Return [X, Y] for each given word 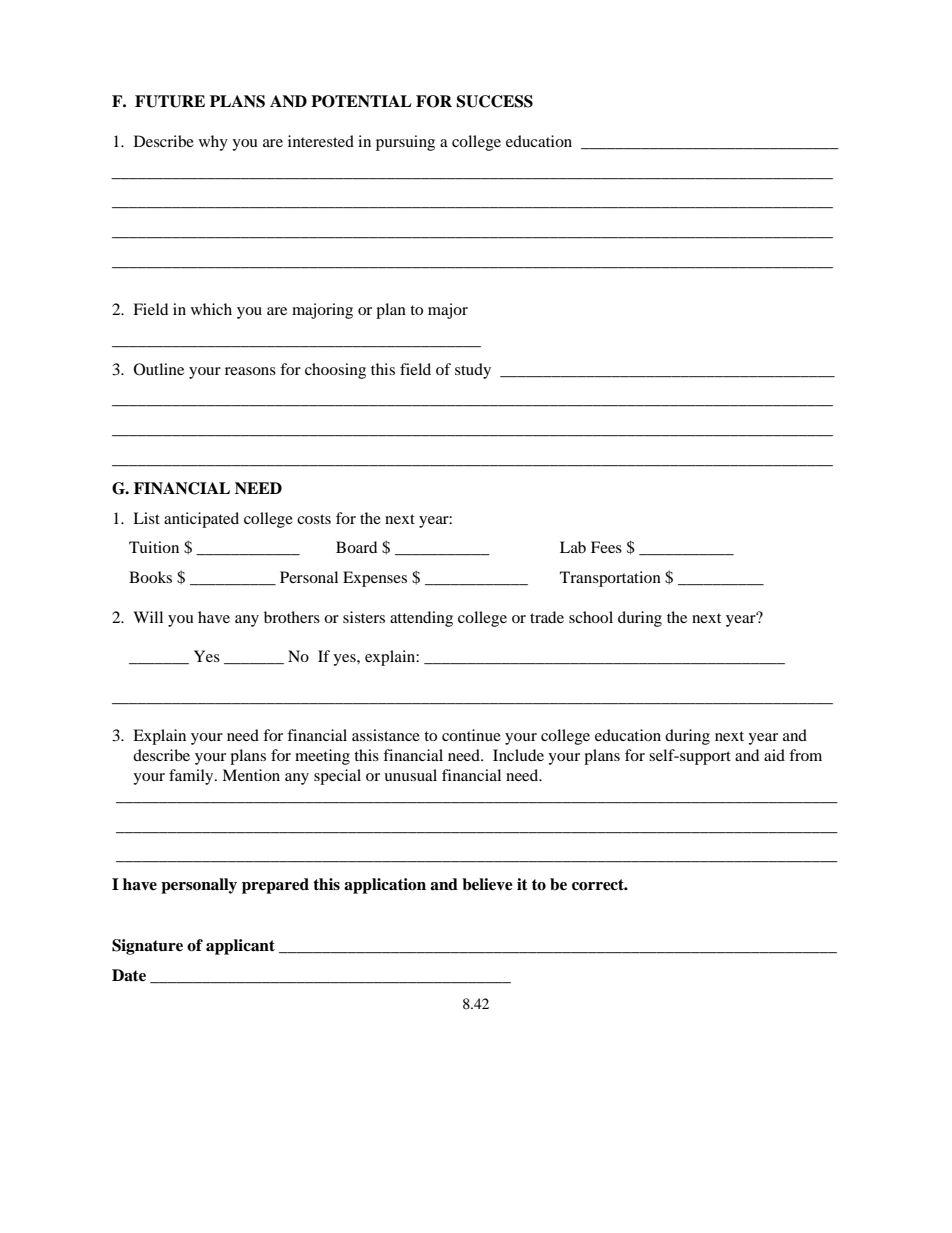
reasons [250, 371]
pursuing [405, 143]
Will [148, 617]
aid [774, 755]
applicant [240, 947]
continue [471, 735]
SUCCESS [494, 101]
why [213, 143]
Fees [606, 547]
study [473, 371]
